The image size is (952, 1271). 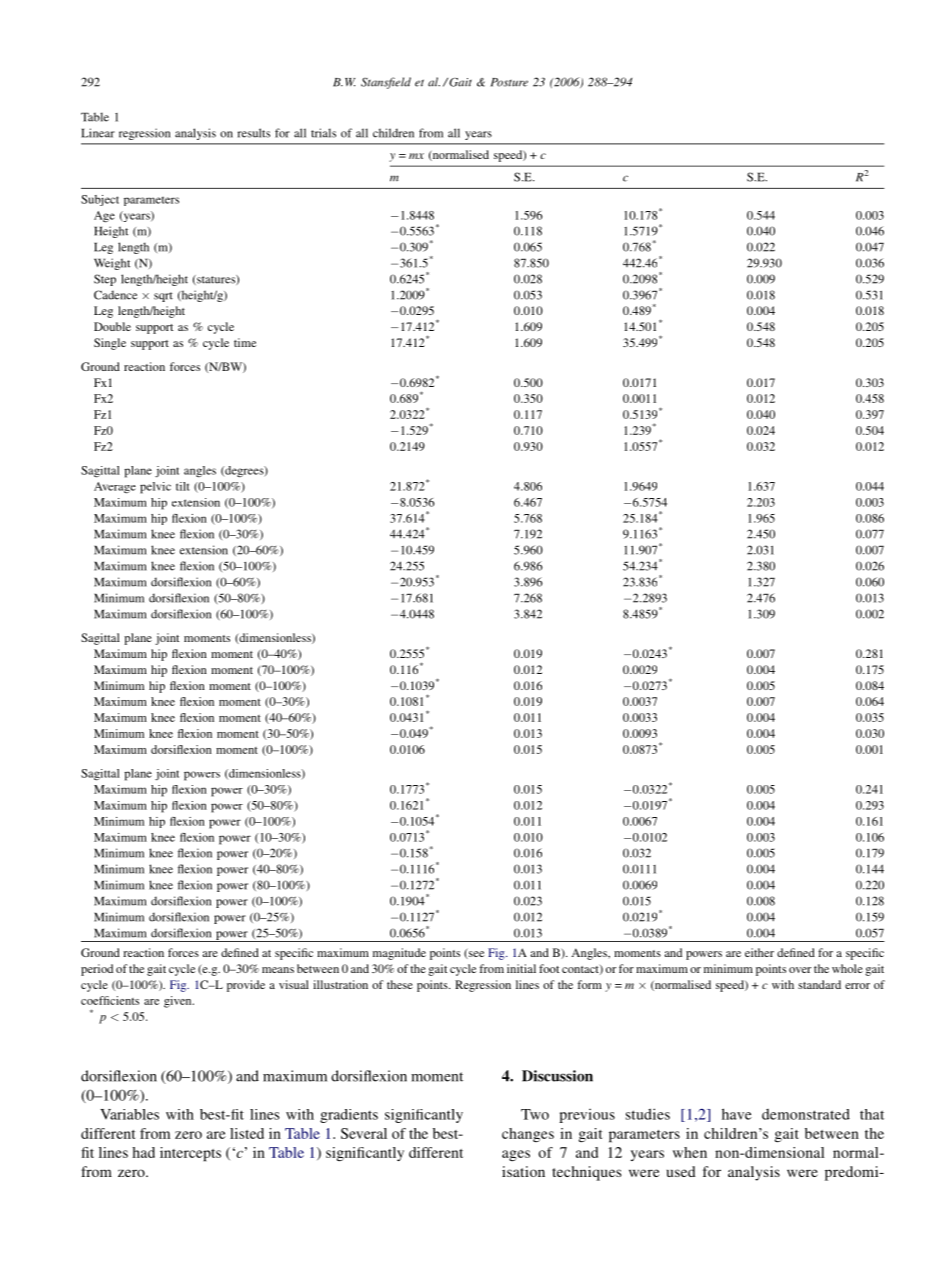 I want to click on standard, so click(x=819, y=984).
